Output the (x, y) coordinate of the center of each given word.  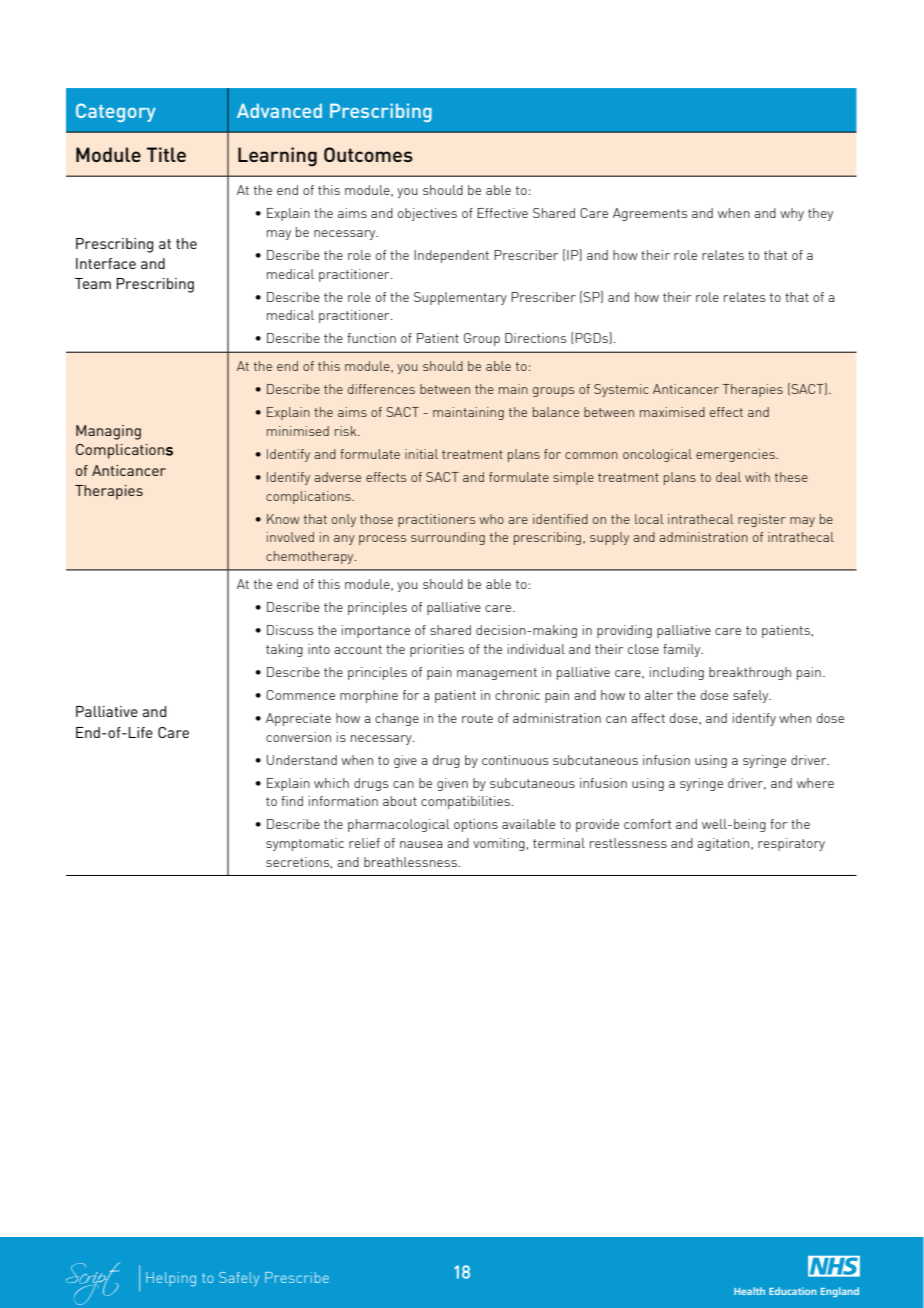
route (477, 718)
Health (749, 1291)
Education (792, 1291)
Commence (300, 695)
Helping (171, 1279)
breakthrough (750, 673)
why (792, 214)
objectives (427, 214)
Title (166, 154)
